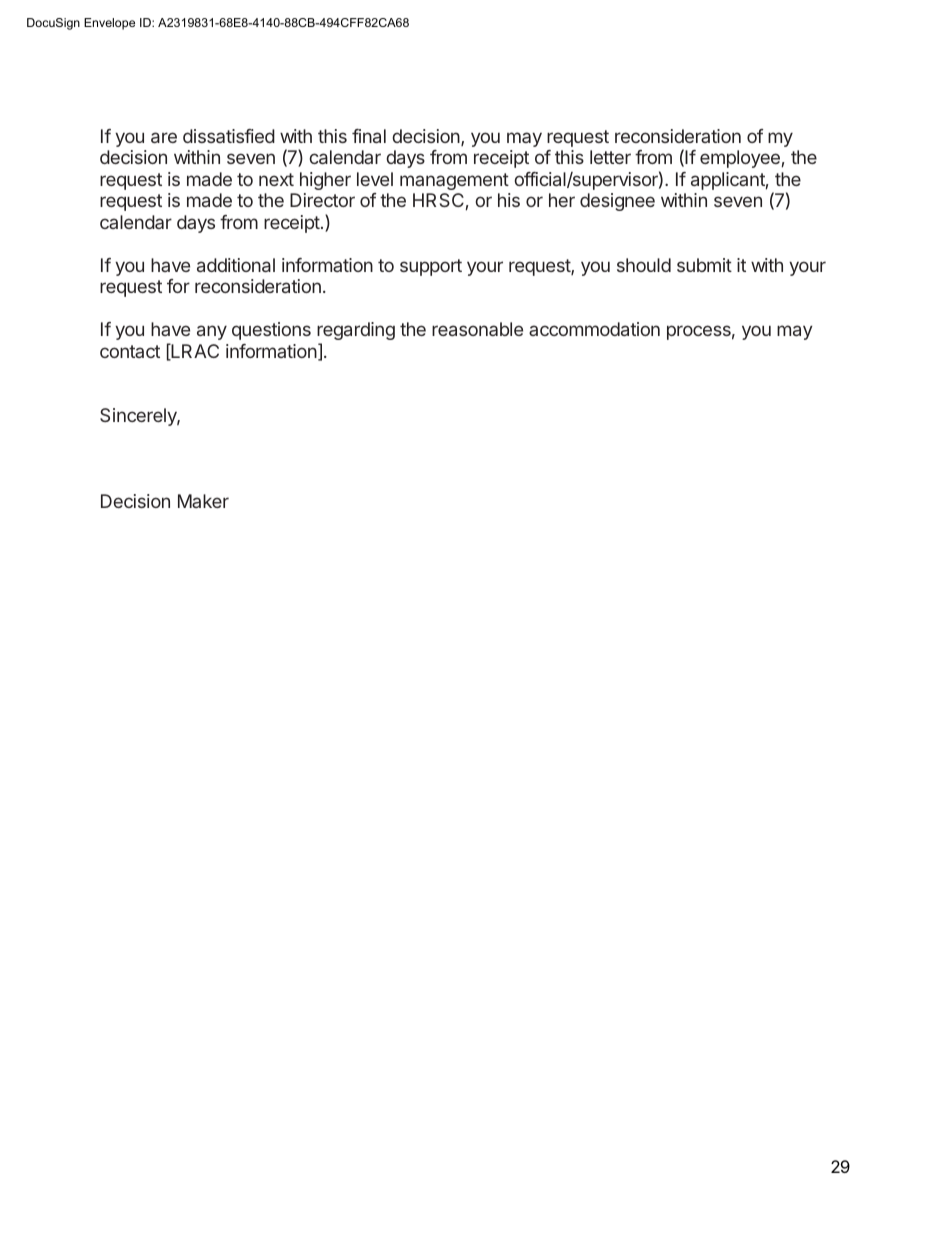  What do you see at coordinates (203, 501) in the screenshot?
I see `Maker` at bounding box center [203, 501].
